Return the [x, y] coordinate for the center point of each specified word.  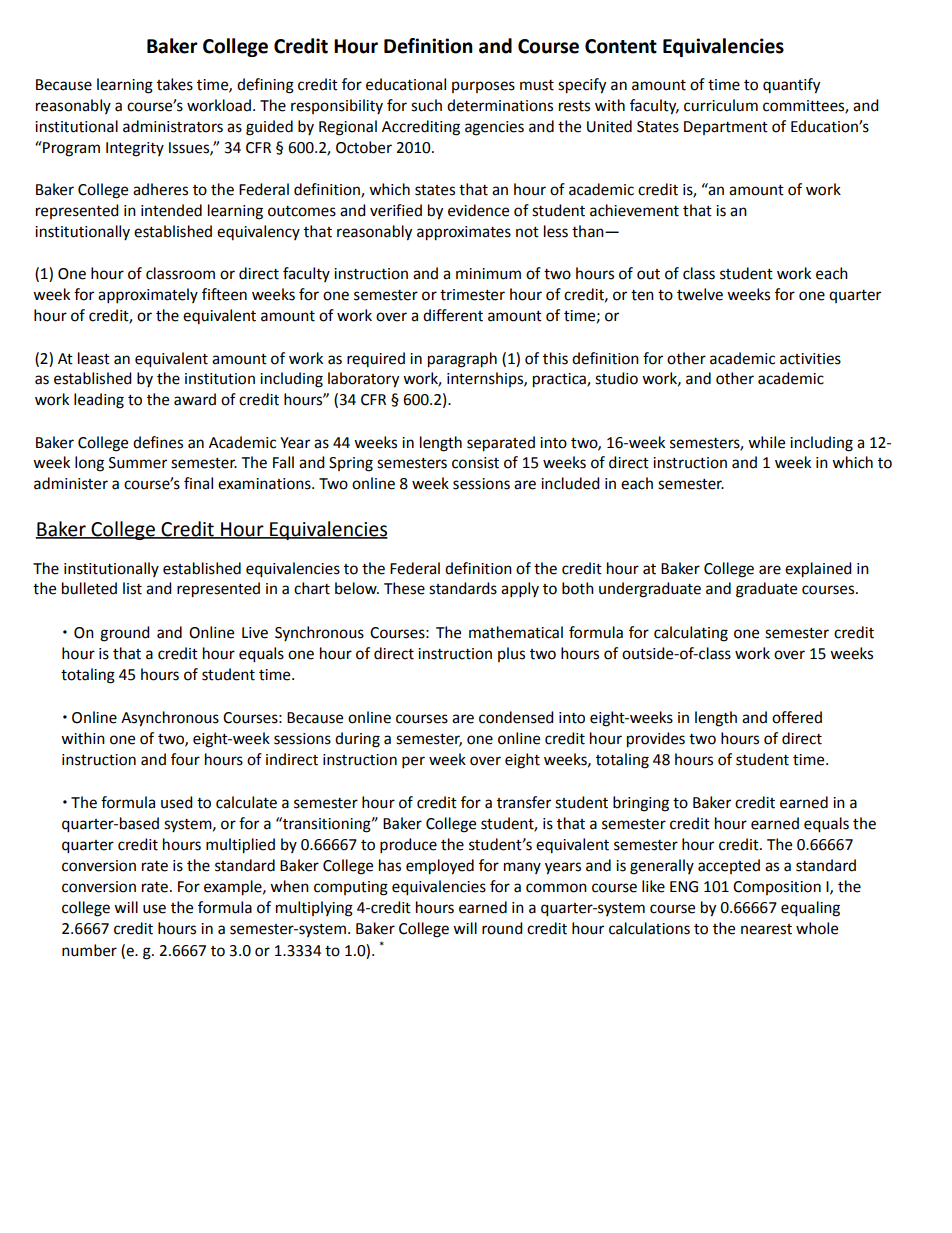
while [766, 442]
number [89, 950]
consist [475, 463]
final [198, 483]
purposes [483, 87]
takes [175, 84]
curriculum [721, 105]
